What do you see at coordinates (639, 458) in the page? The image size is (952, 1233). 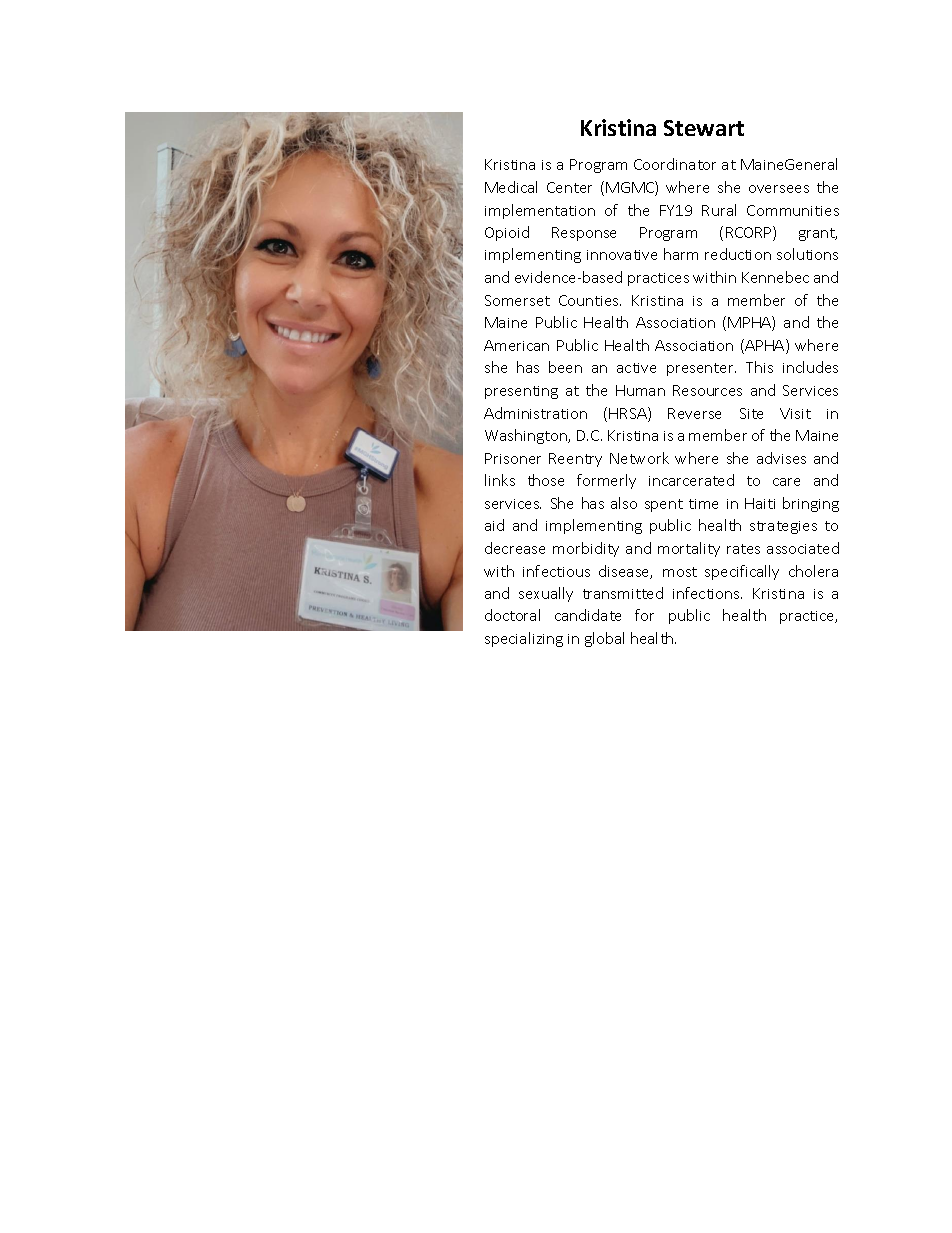 I see `Network` at bounding box center [639, 458].
